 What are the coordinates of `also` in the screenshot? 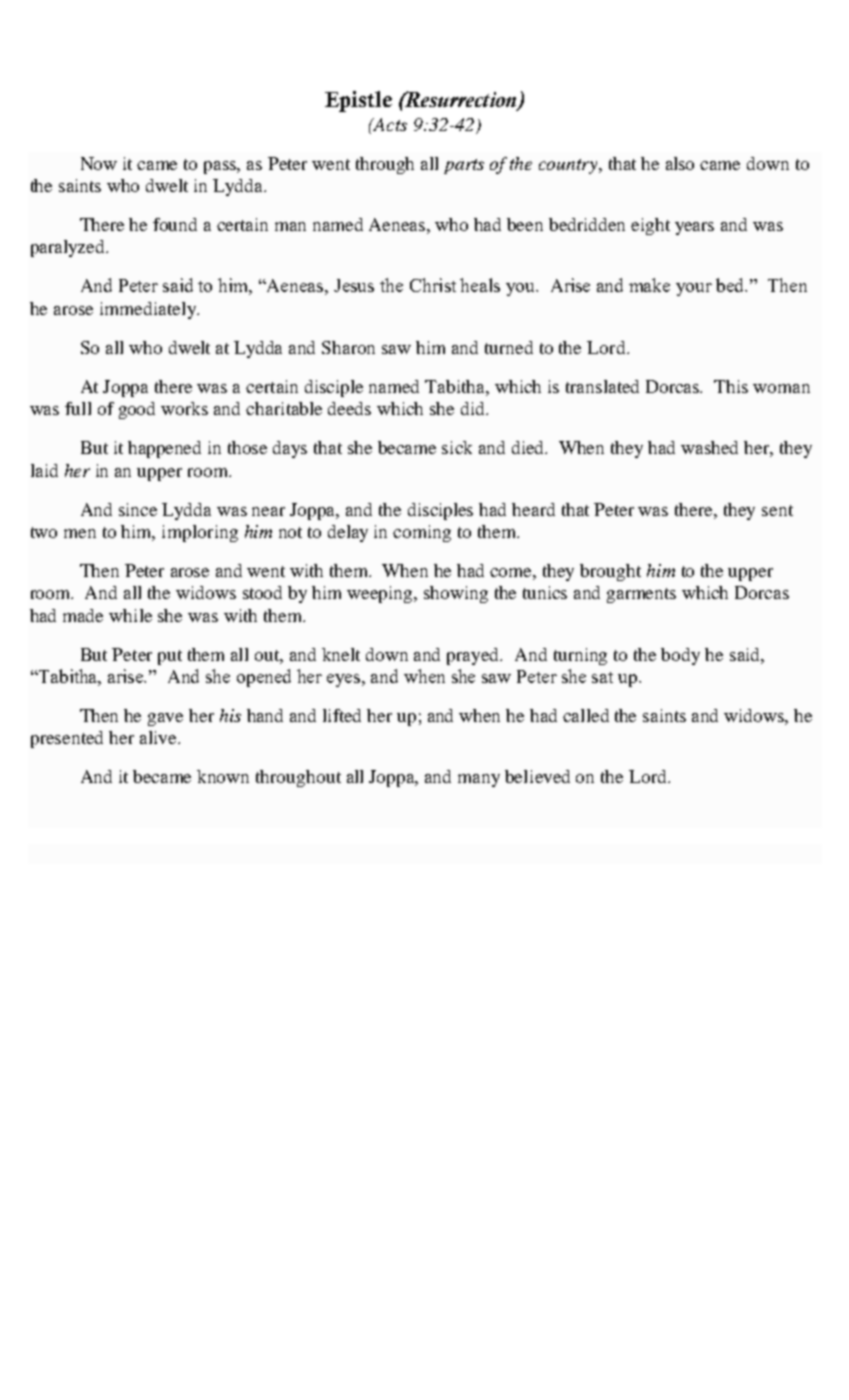 It's located at (680, 163).
